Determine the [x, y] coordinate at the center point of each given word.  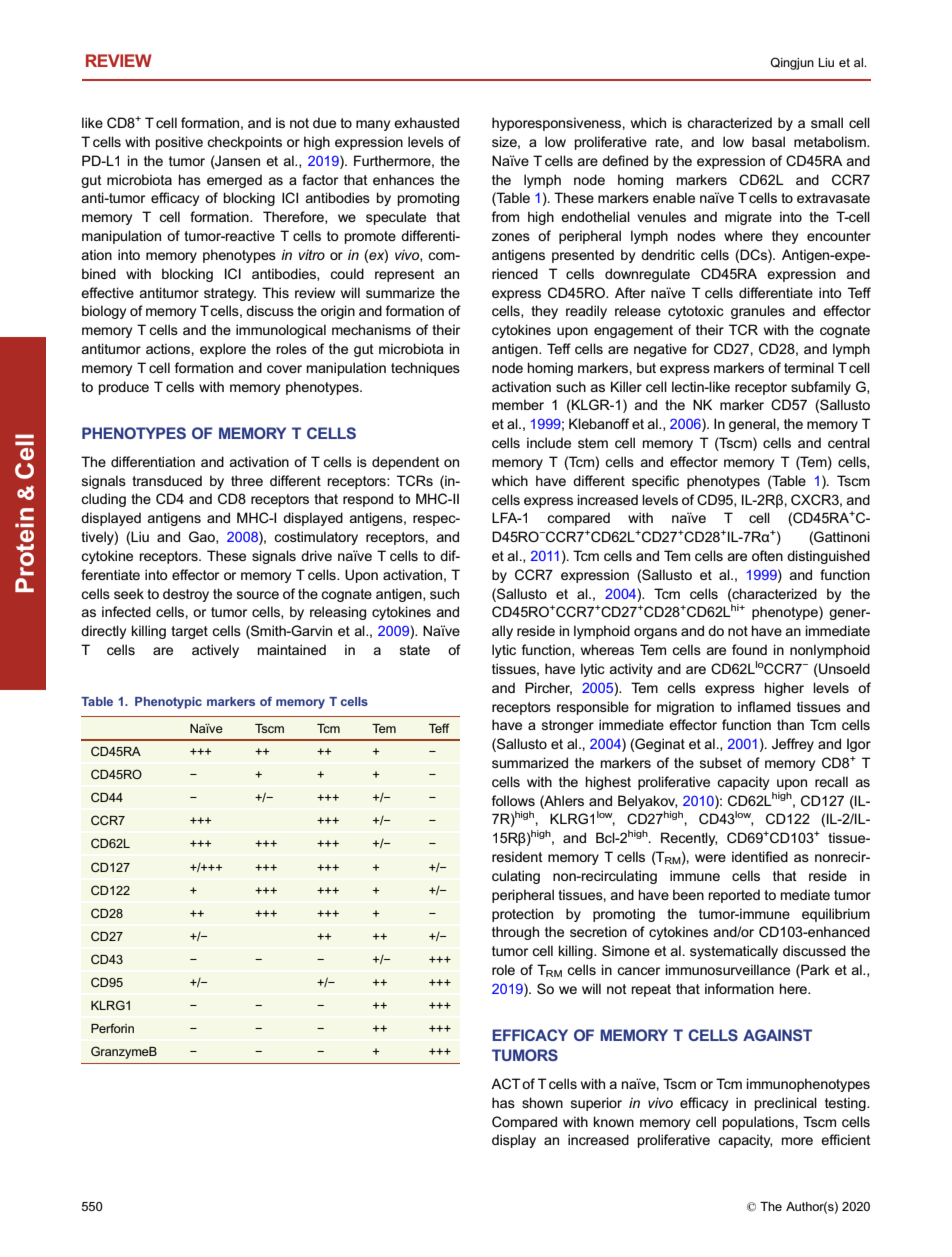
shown [542, 1102]
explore [223, 350]
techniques [425, 369]
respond [368, 500]
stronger [568, 726]
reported [734, 896]
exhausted [426, 122]
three [247, 480]
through [515, 933]
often [767, 555]
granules [758, 312]
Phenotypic [168, 703]
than [790, 724]
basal [768, 141]
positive [179, 143]
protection [522, 915]
